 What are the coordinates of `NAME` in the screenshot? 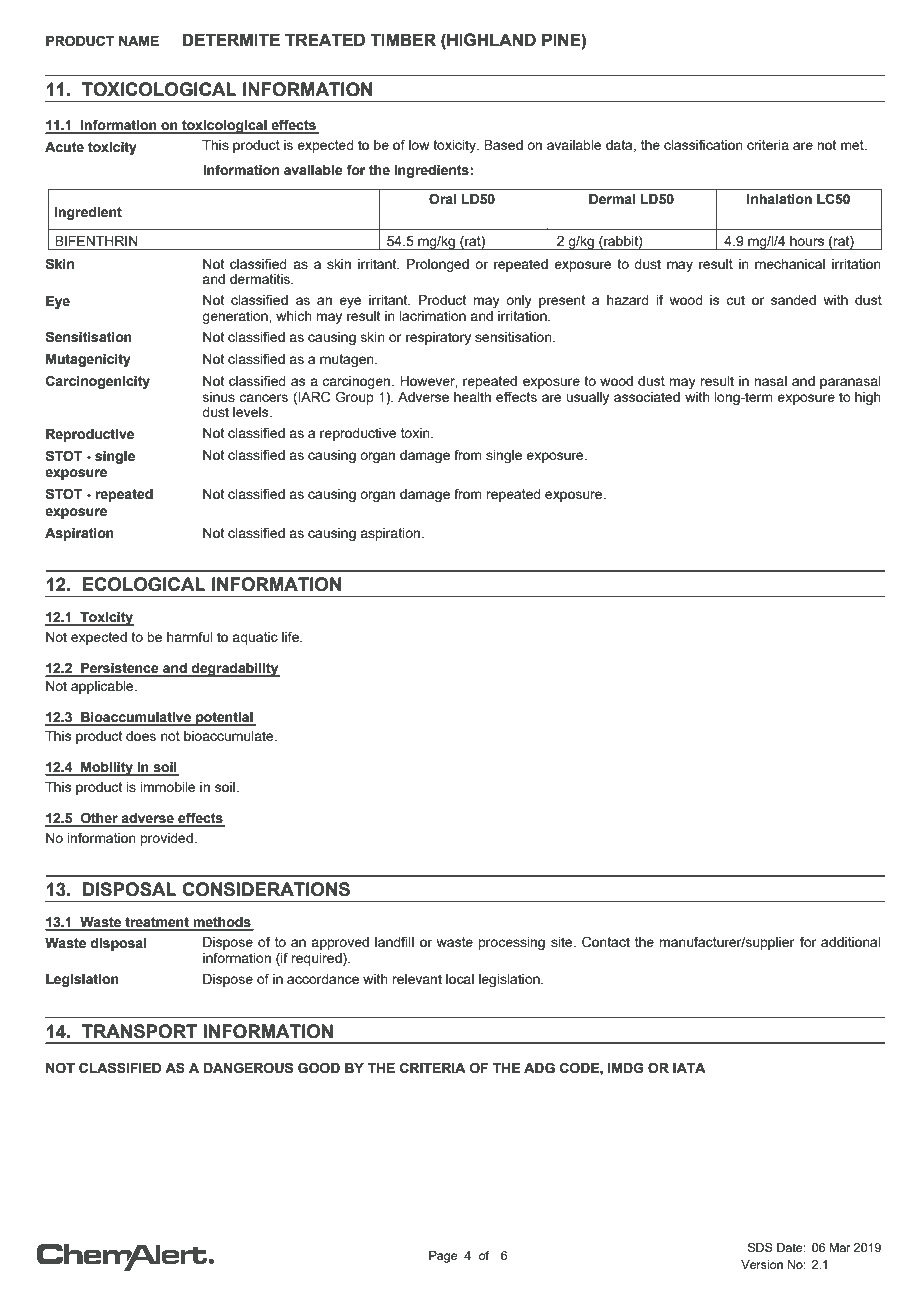 It's located at (139, 41).
